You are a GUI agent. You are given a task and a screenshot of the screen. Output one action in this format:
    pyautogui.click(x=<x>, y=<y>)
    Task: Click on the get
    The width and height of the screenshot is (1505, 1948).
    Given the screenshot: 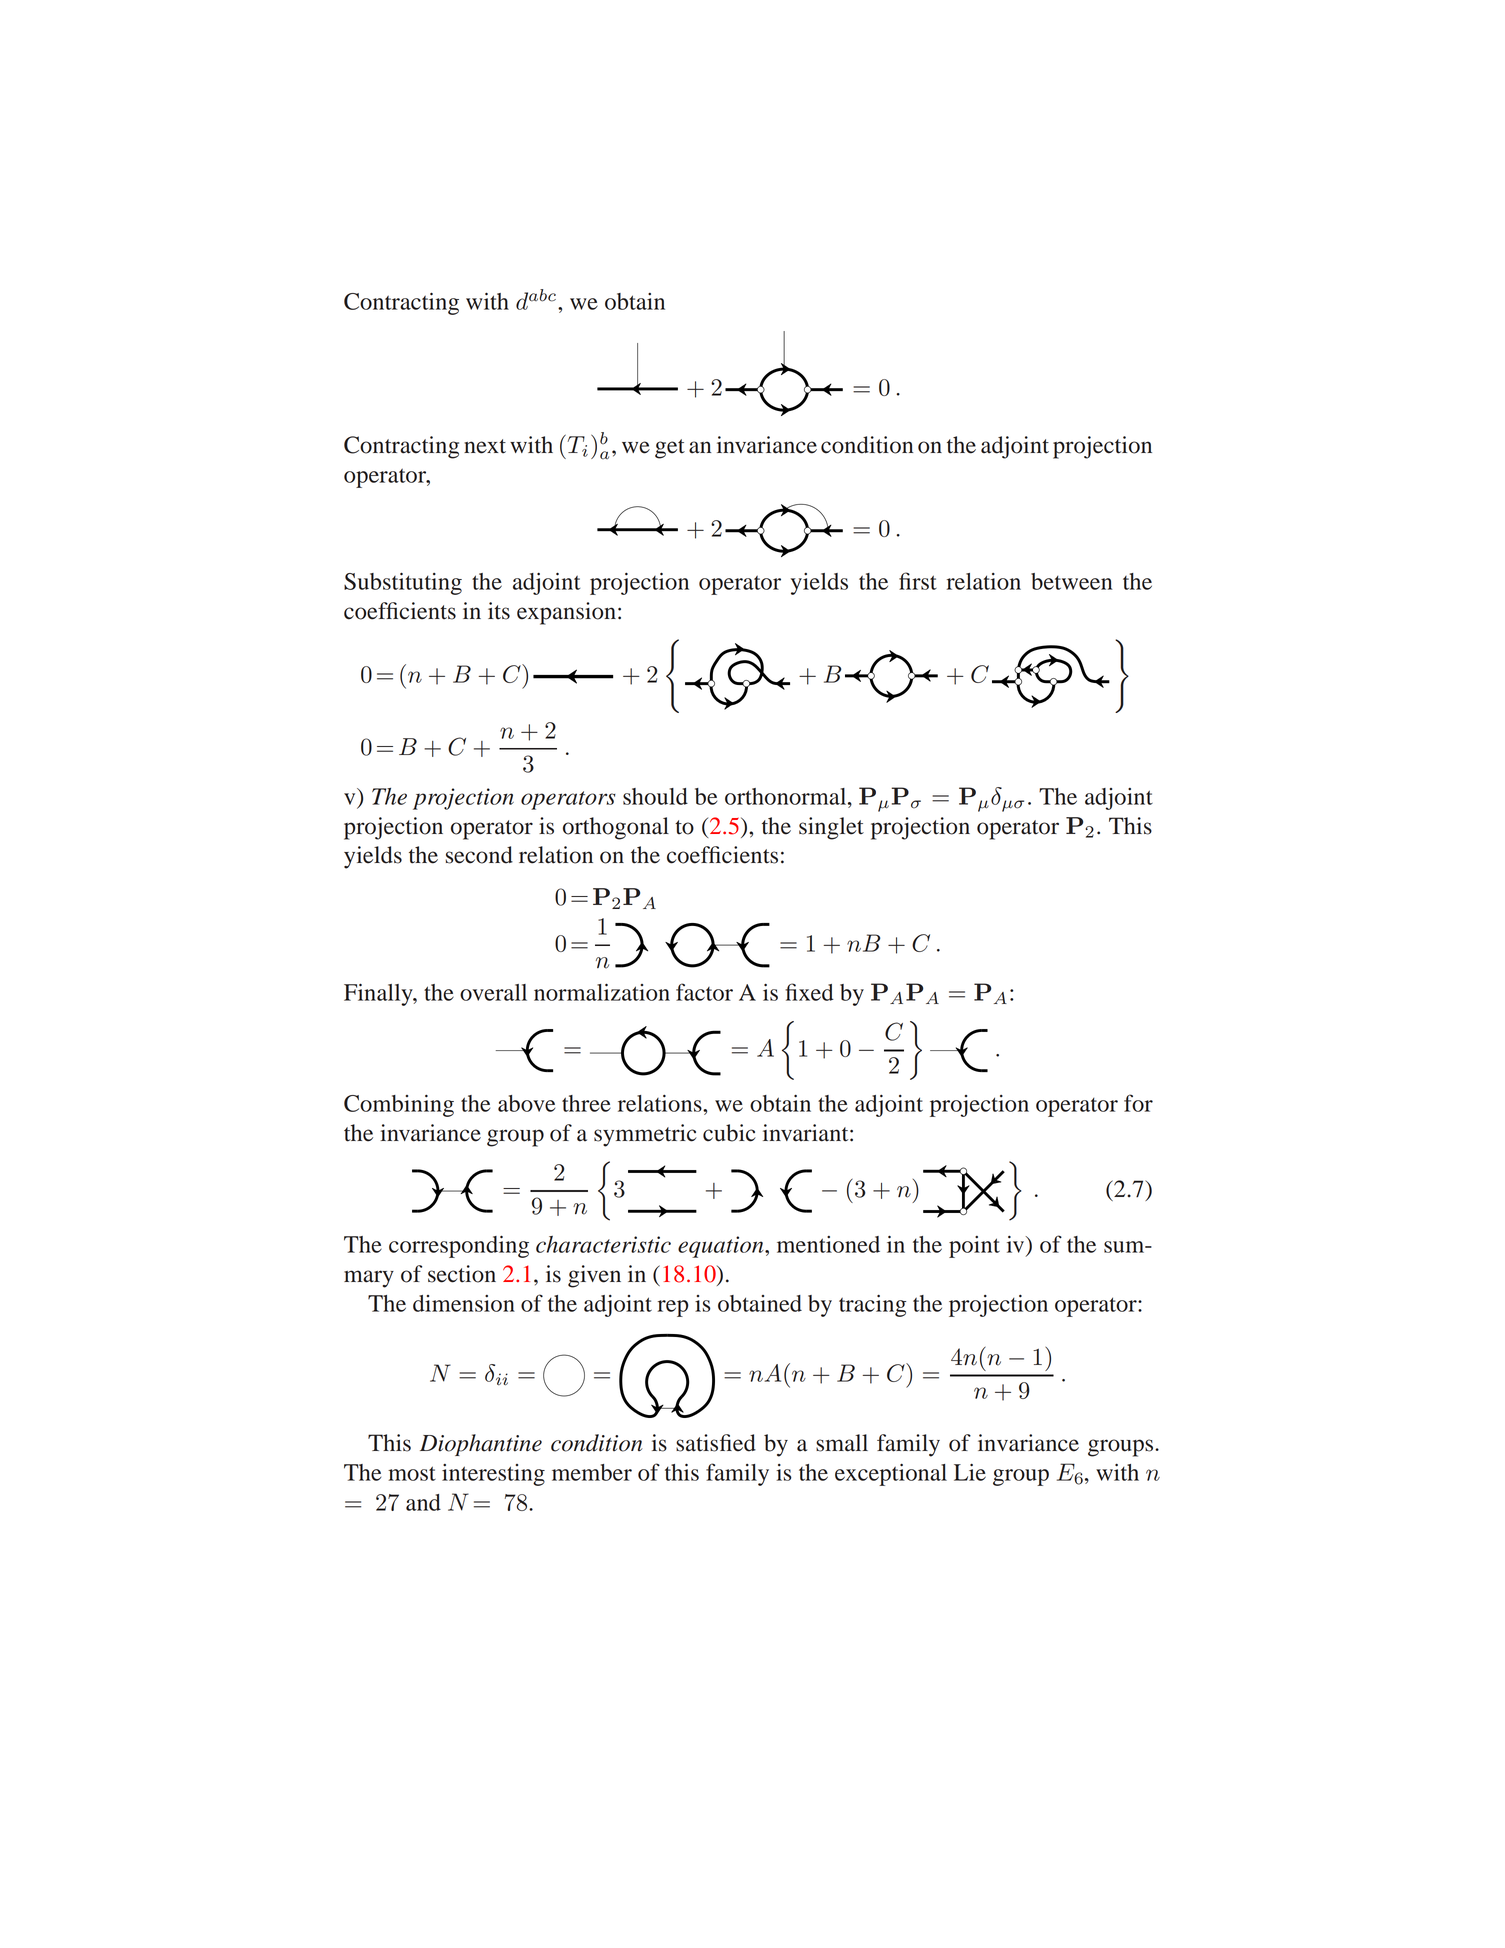 What is the action you would take?
    pyautogui.click(x=670, y=449)
